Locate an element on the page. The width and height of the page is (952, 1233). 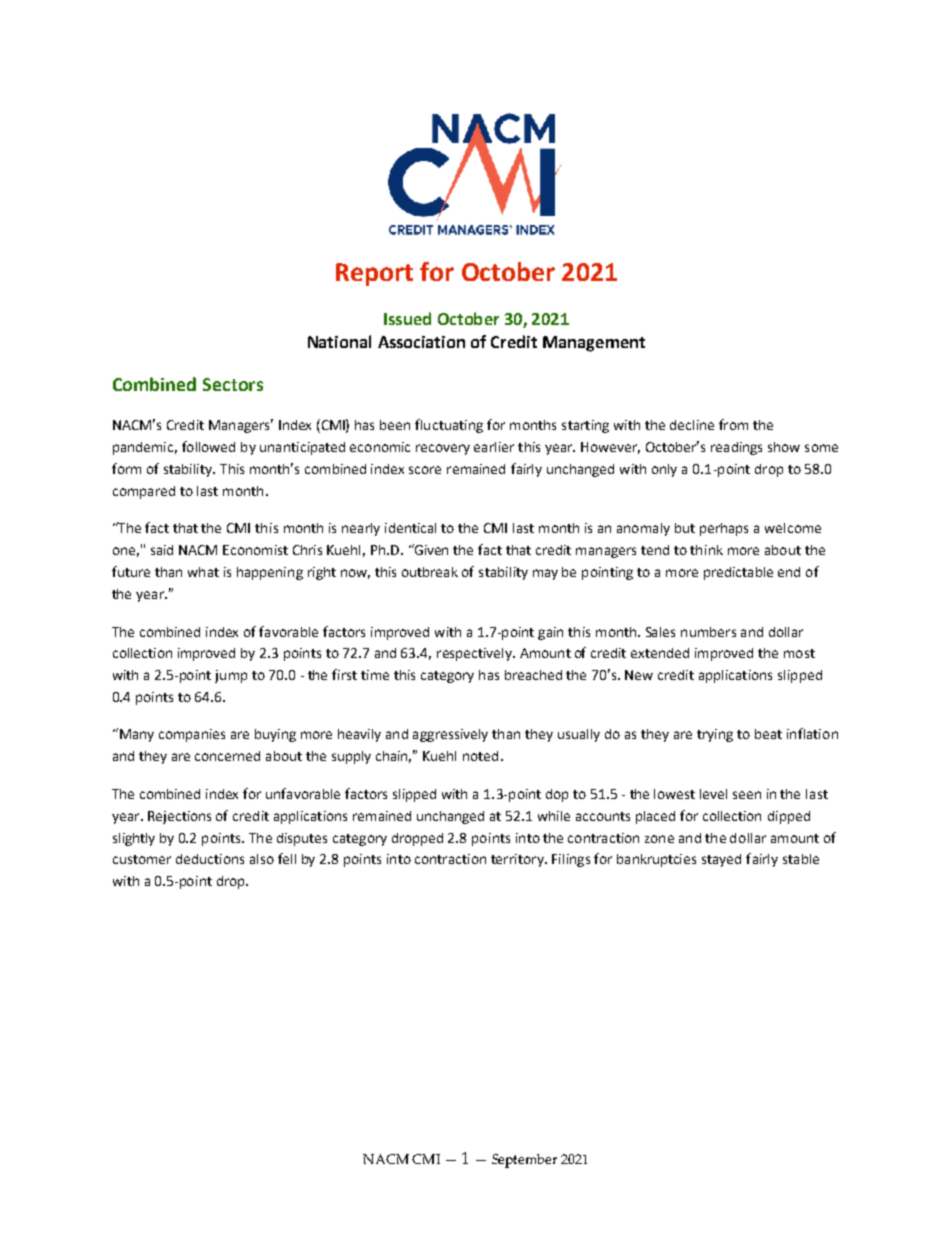
deductions is located at coordinates (210, 859).
